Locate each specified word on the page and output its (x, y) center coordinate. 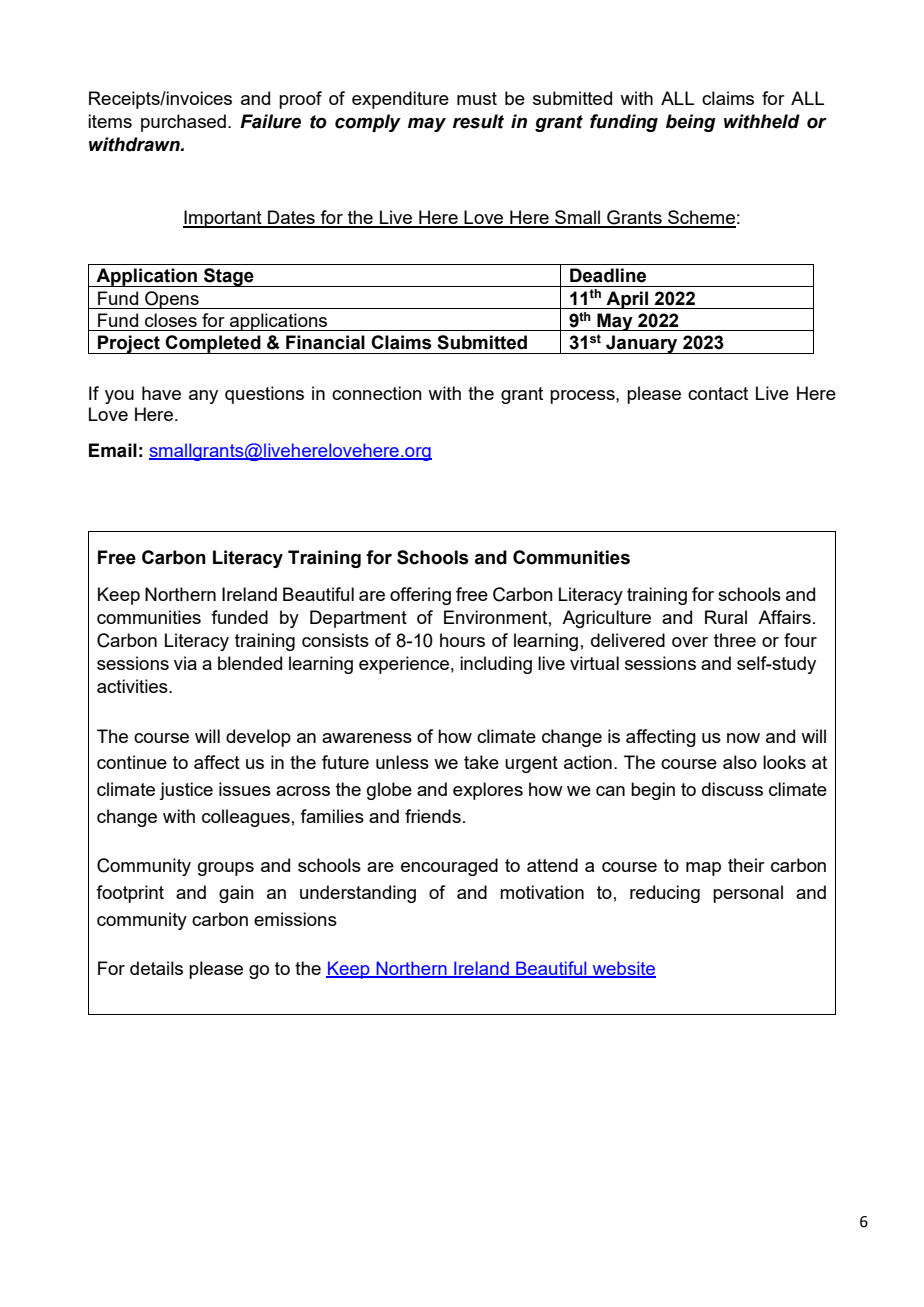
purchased (183, 123)
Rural (726, 617)
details (156, 968)
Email (113, 450)
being (691, 123)
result (478, 121)
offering (420, 596)
